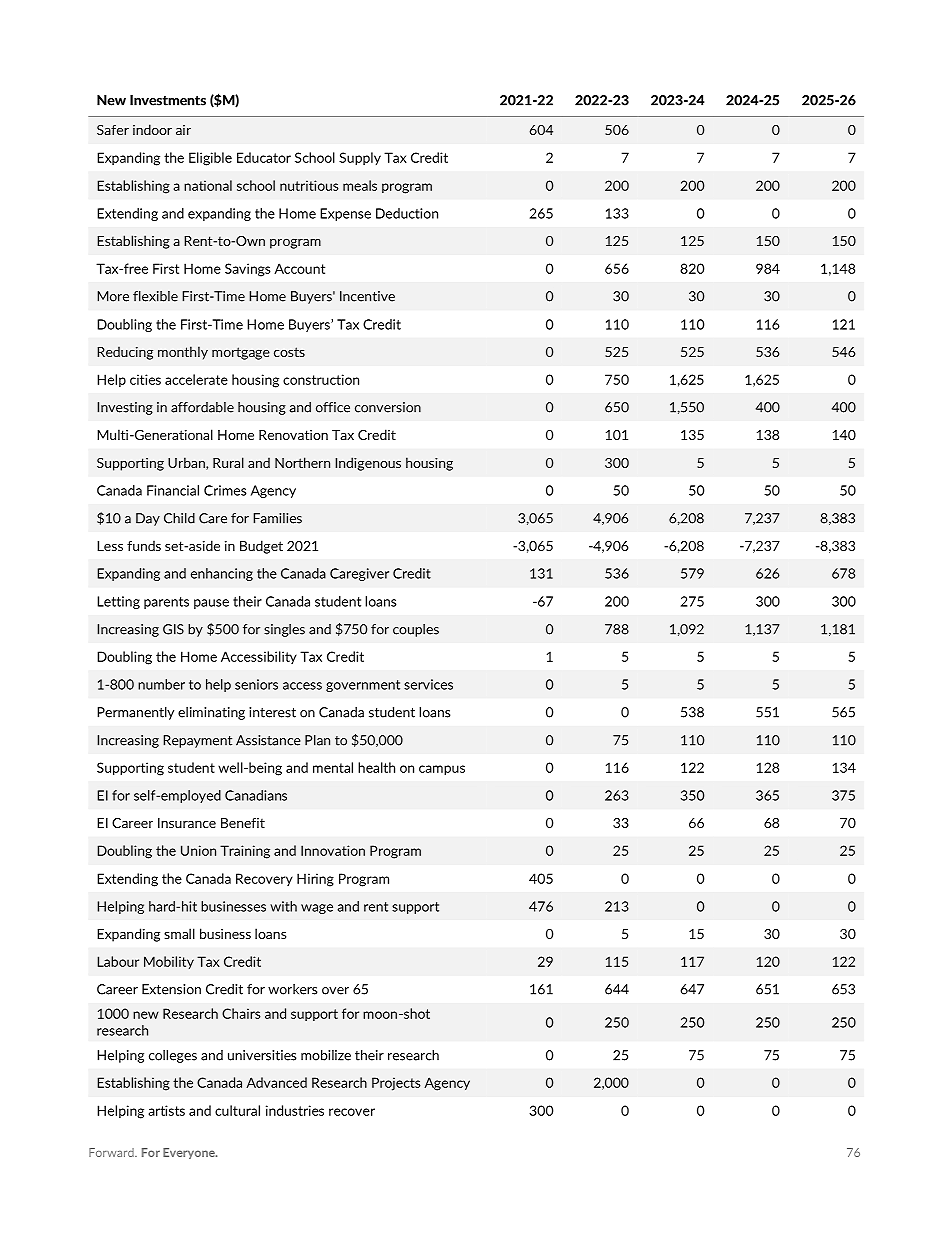 This screenshot has height=1233, width=952. What do you see at coordinates (145, 379) in the screenshot?
I see `cities` at bounding box center [145, 379].
